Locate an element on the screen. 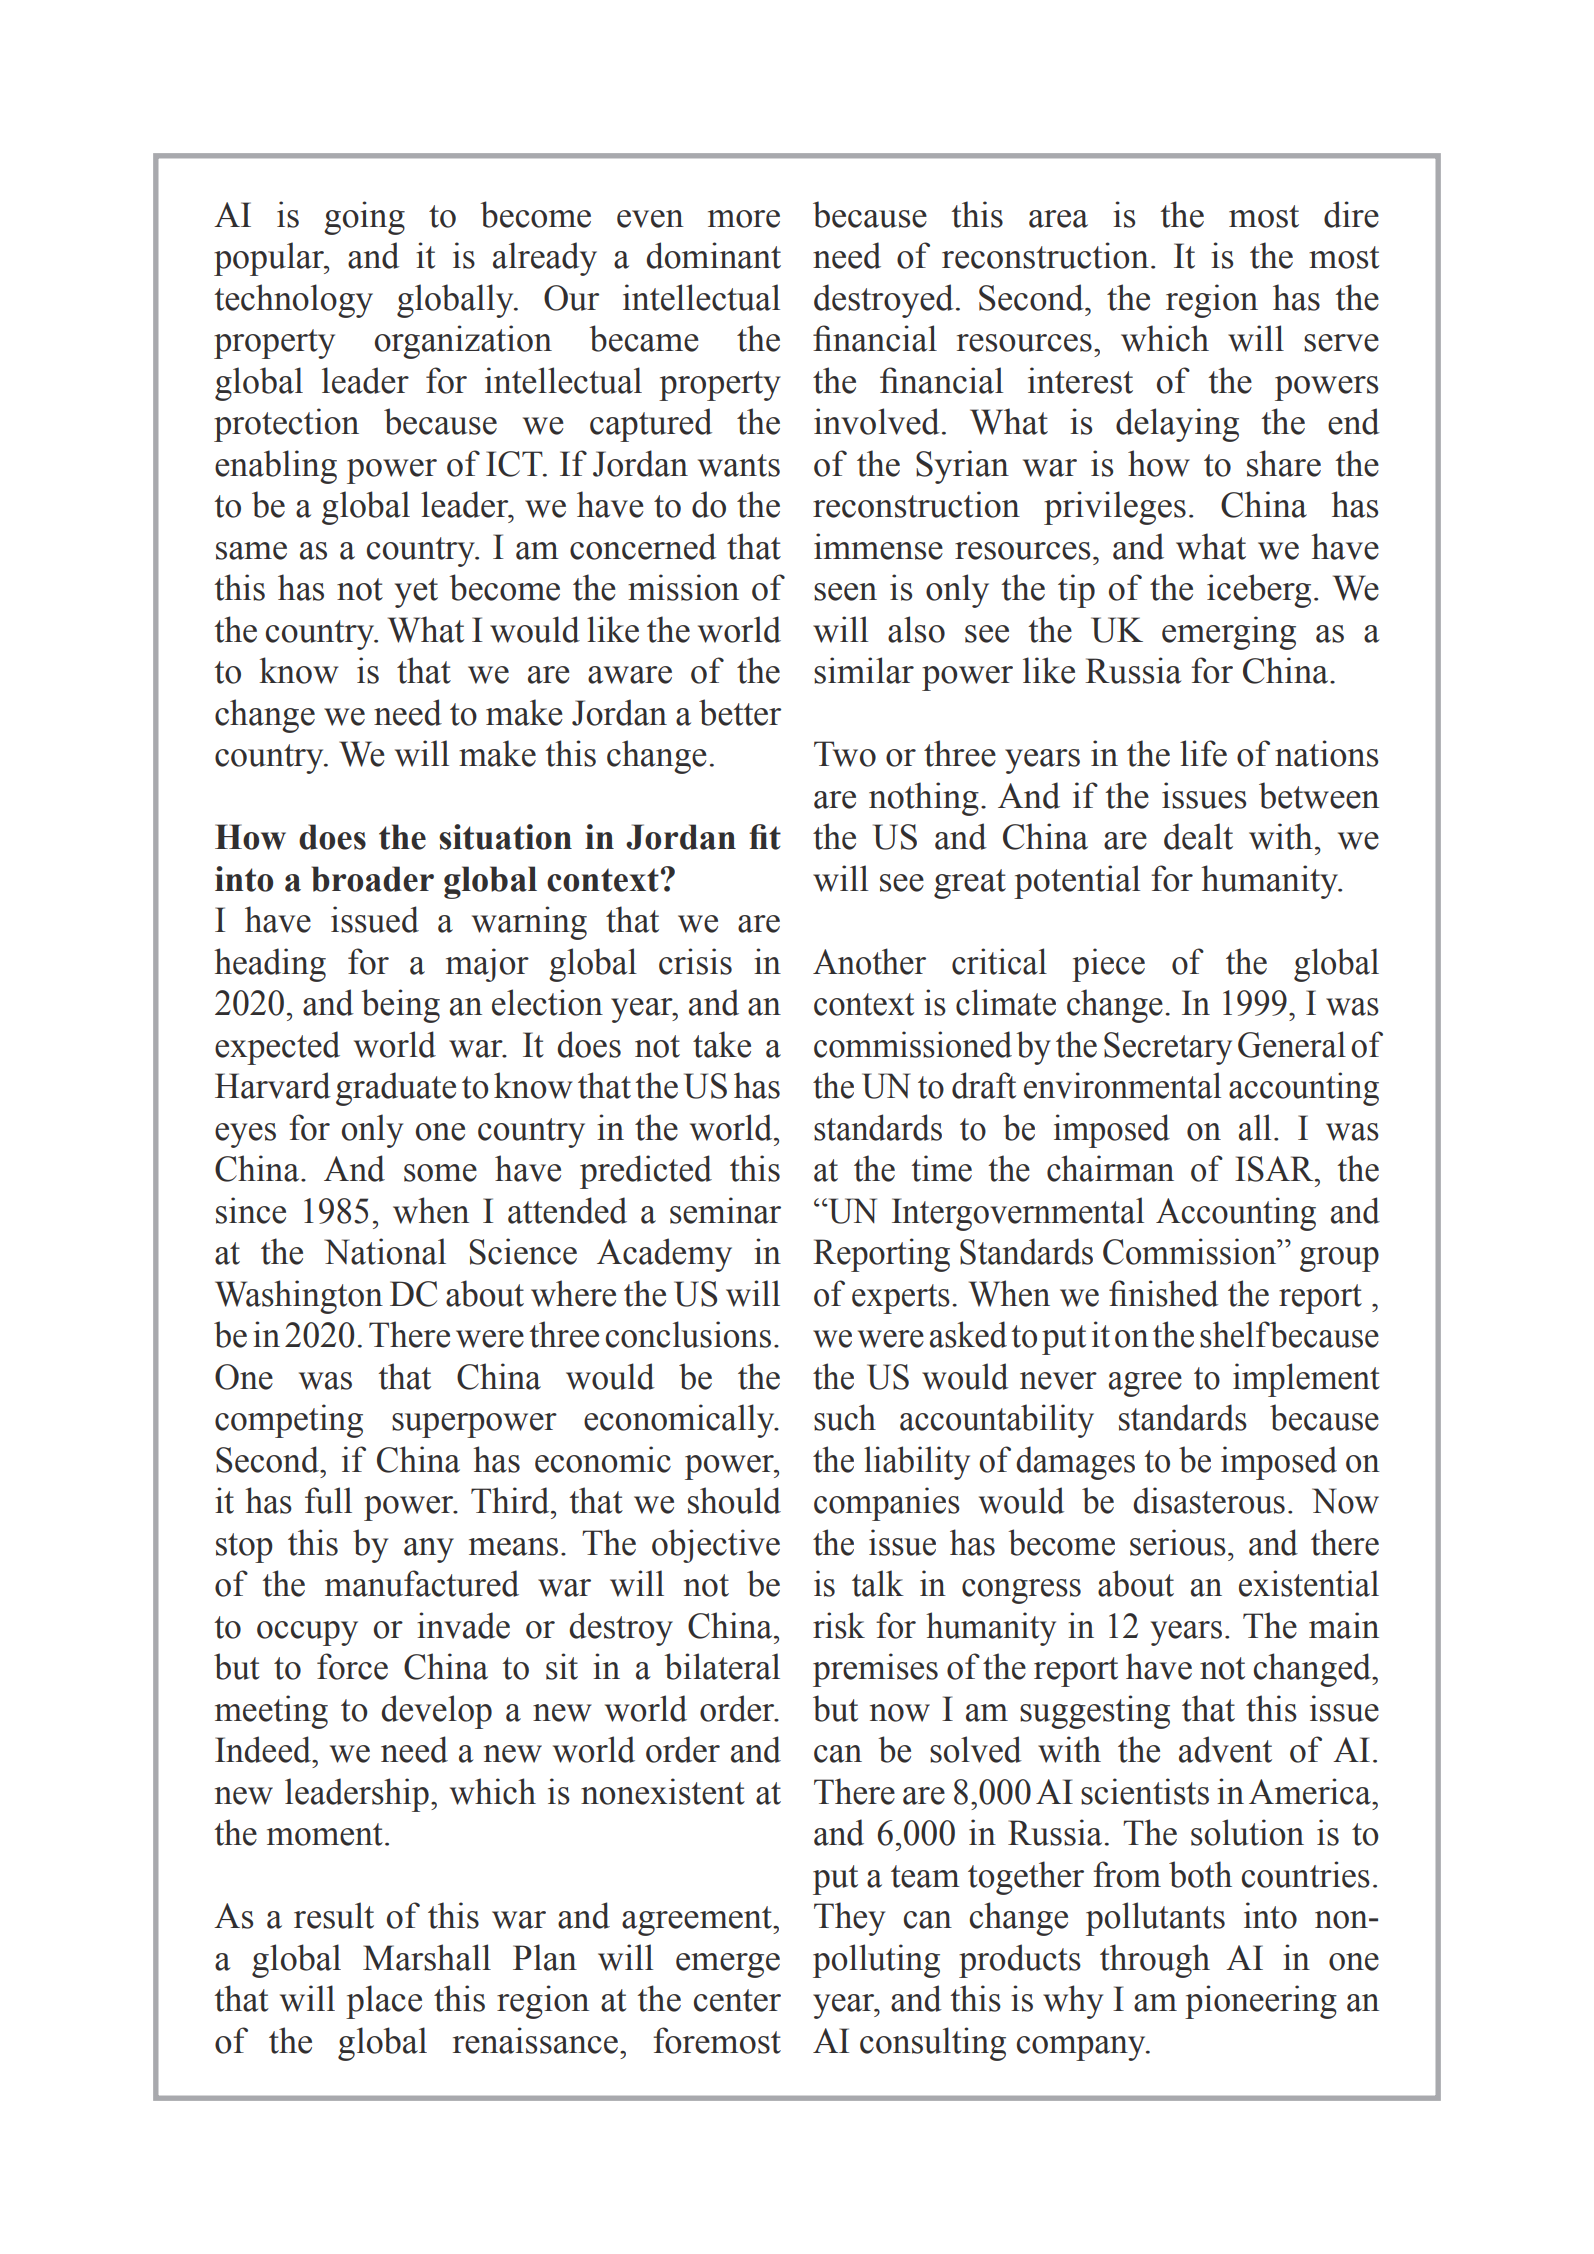 The height and width of the screenshot is (2254, 1594). going is located at coordinates (364, 218).
